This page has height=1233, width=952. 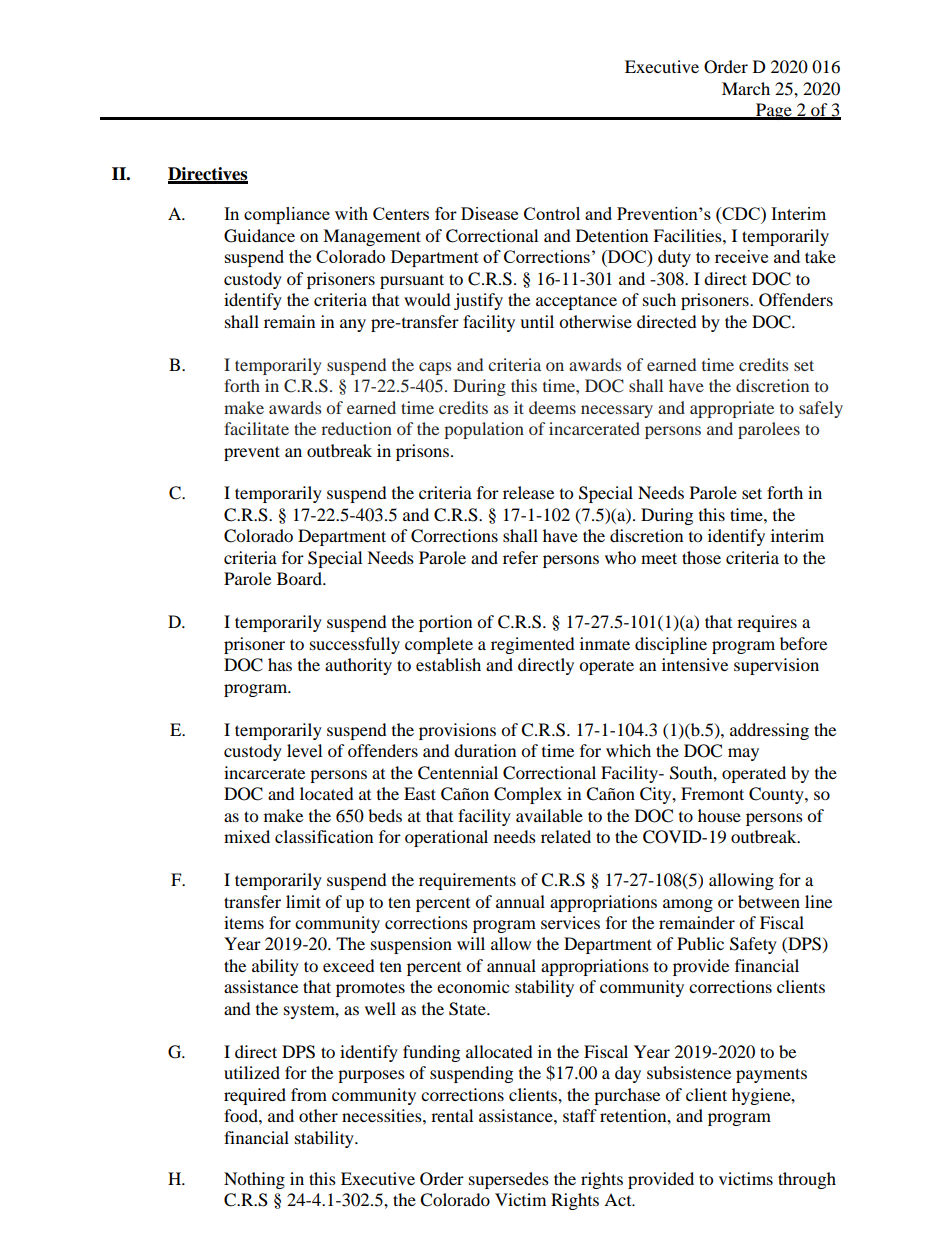 I want to click on release, so click(x=528, y=492).
